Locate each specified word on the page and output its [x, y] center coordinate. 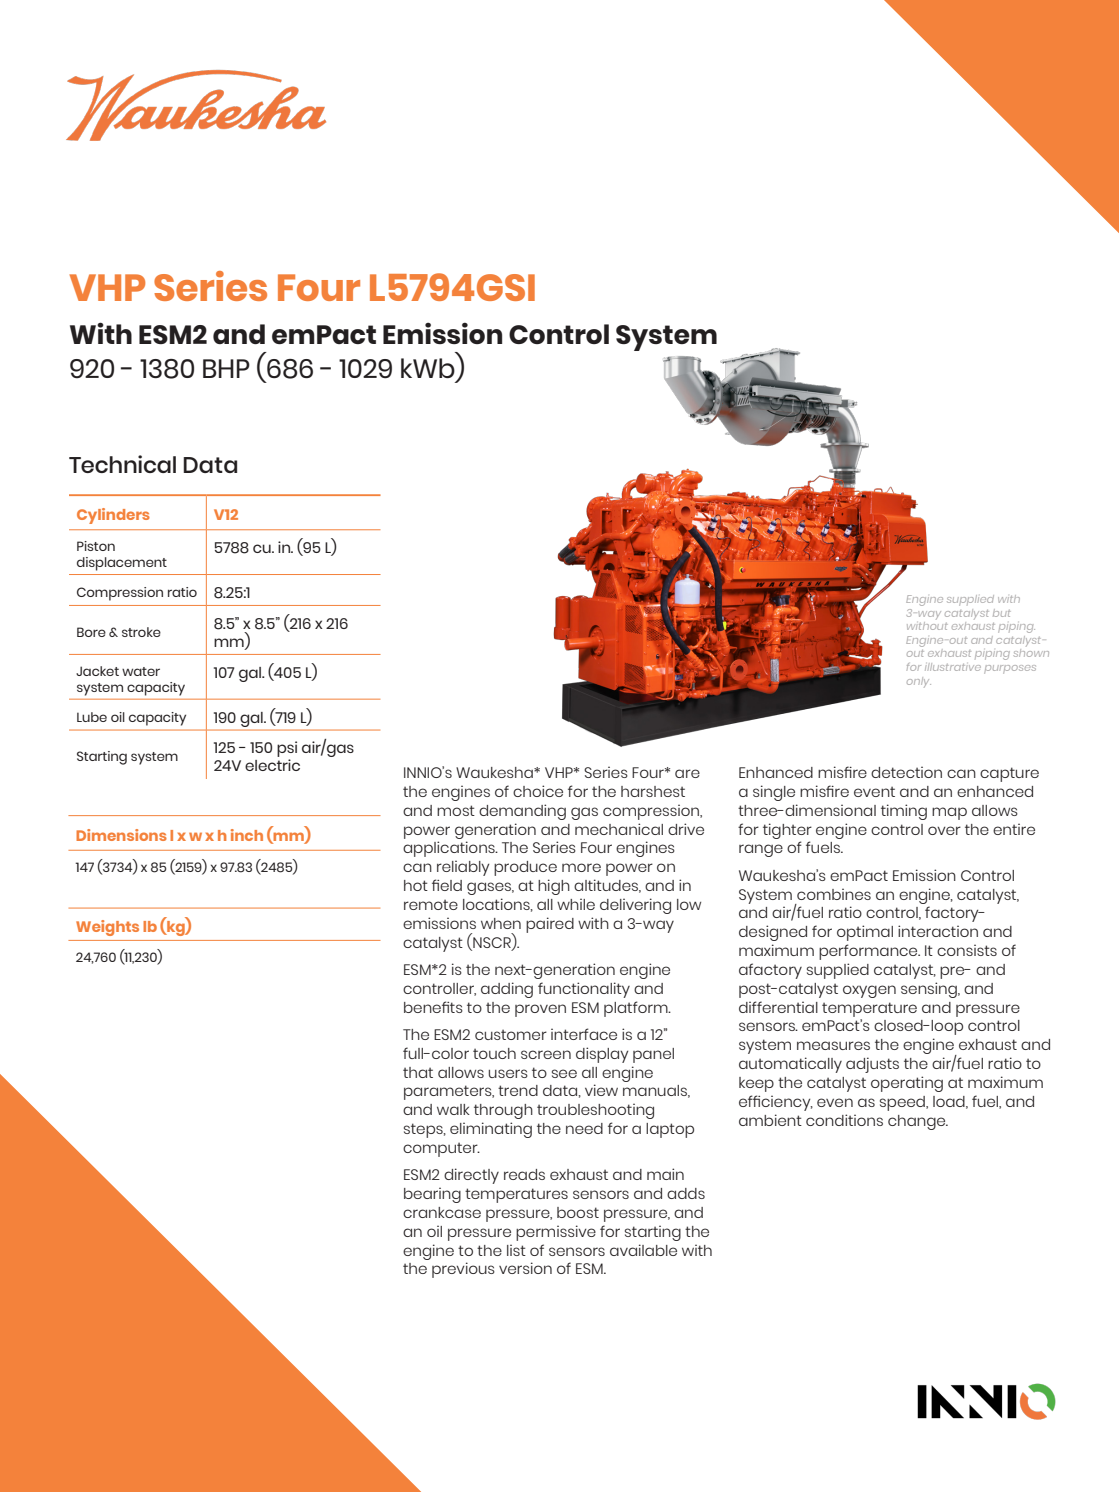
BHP [226, 368]
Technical [122, 464]
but [1002, 613]
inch [247, 835]
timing [904, 812]
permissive [556, 1233]
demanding [522, 812]
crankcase [442, 1212]
